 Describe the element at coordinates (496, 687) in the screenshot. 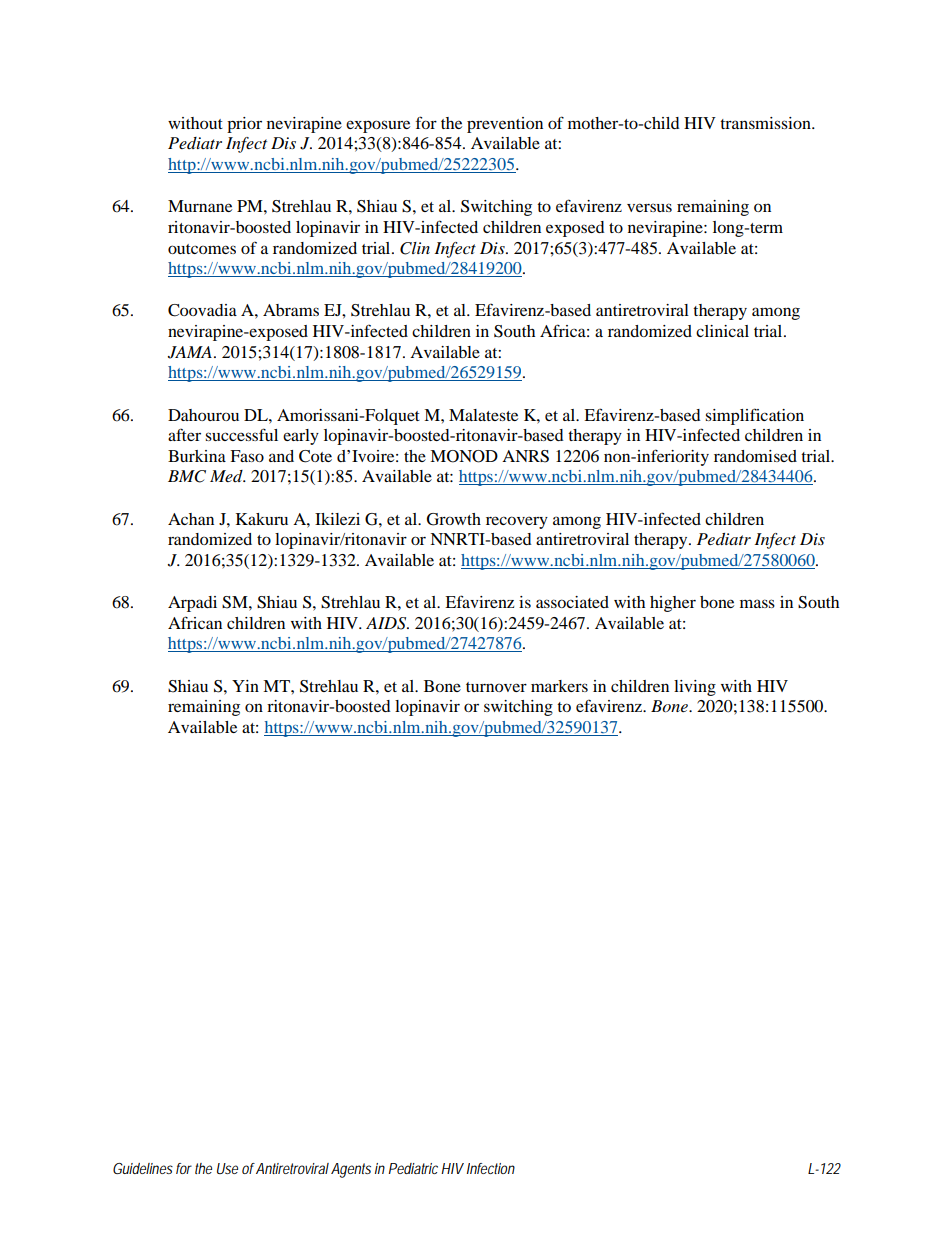

I see `turnover` at that location.
